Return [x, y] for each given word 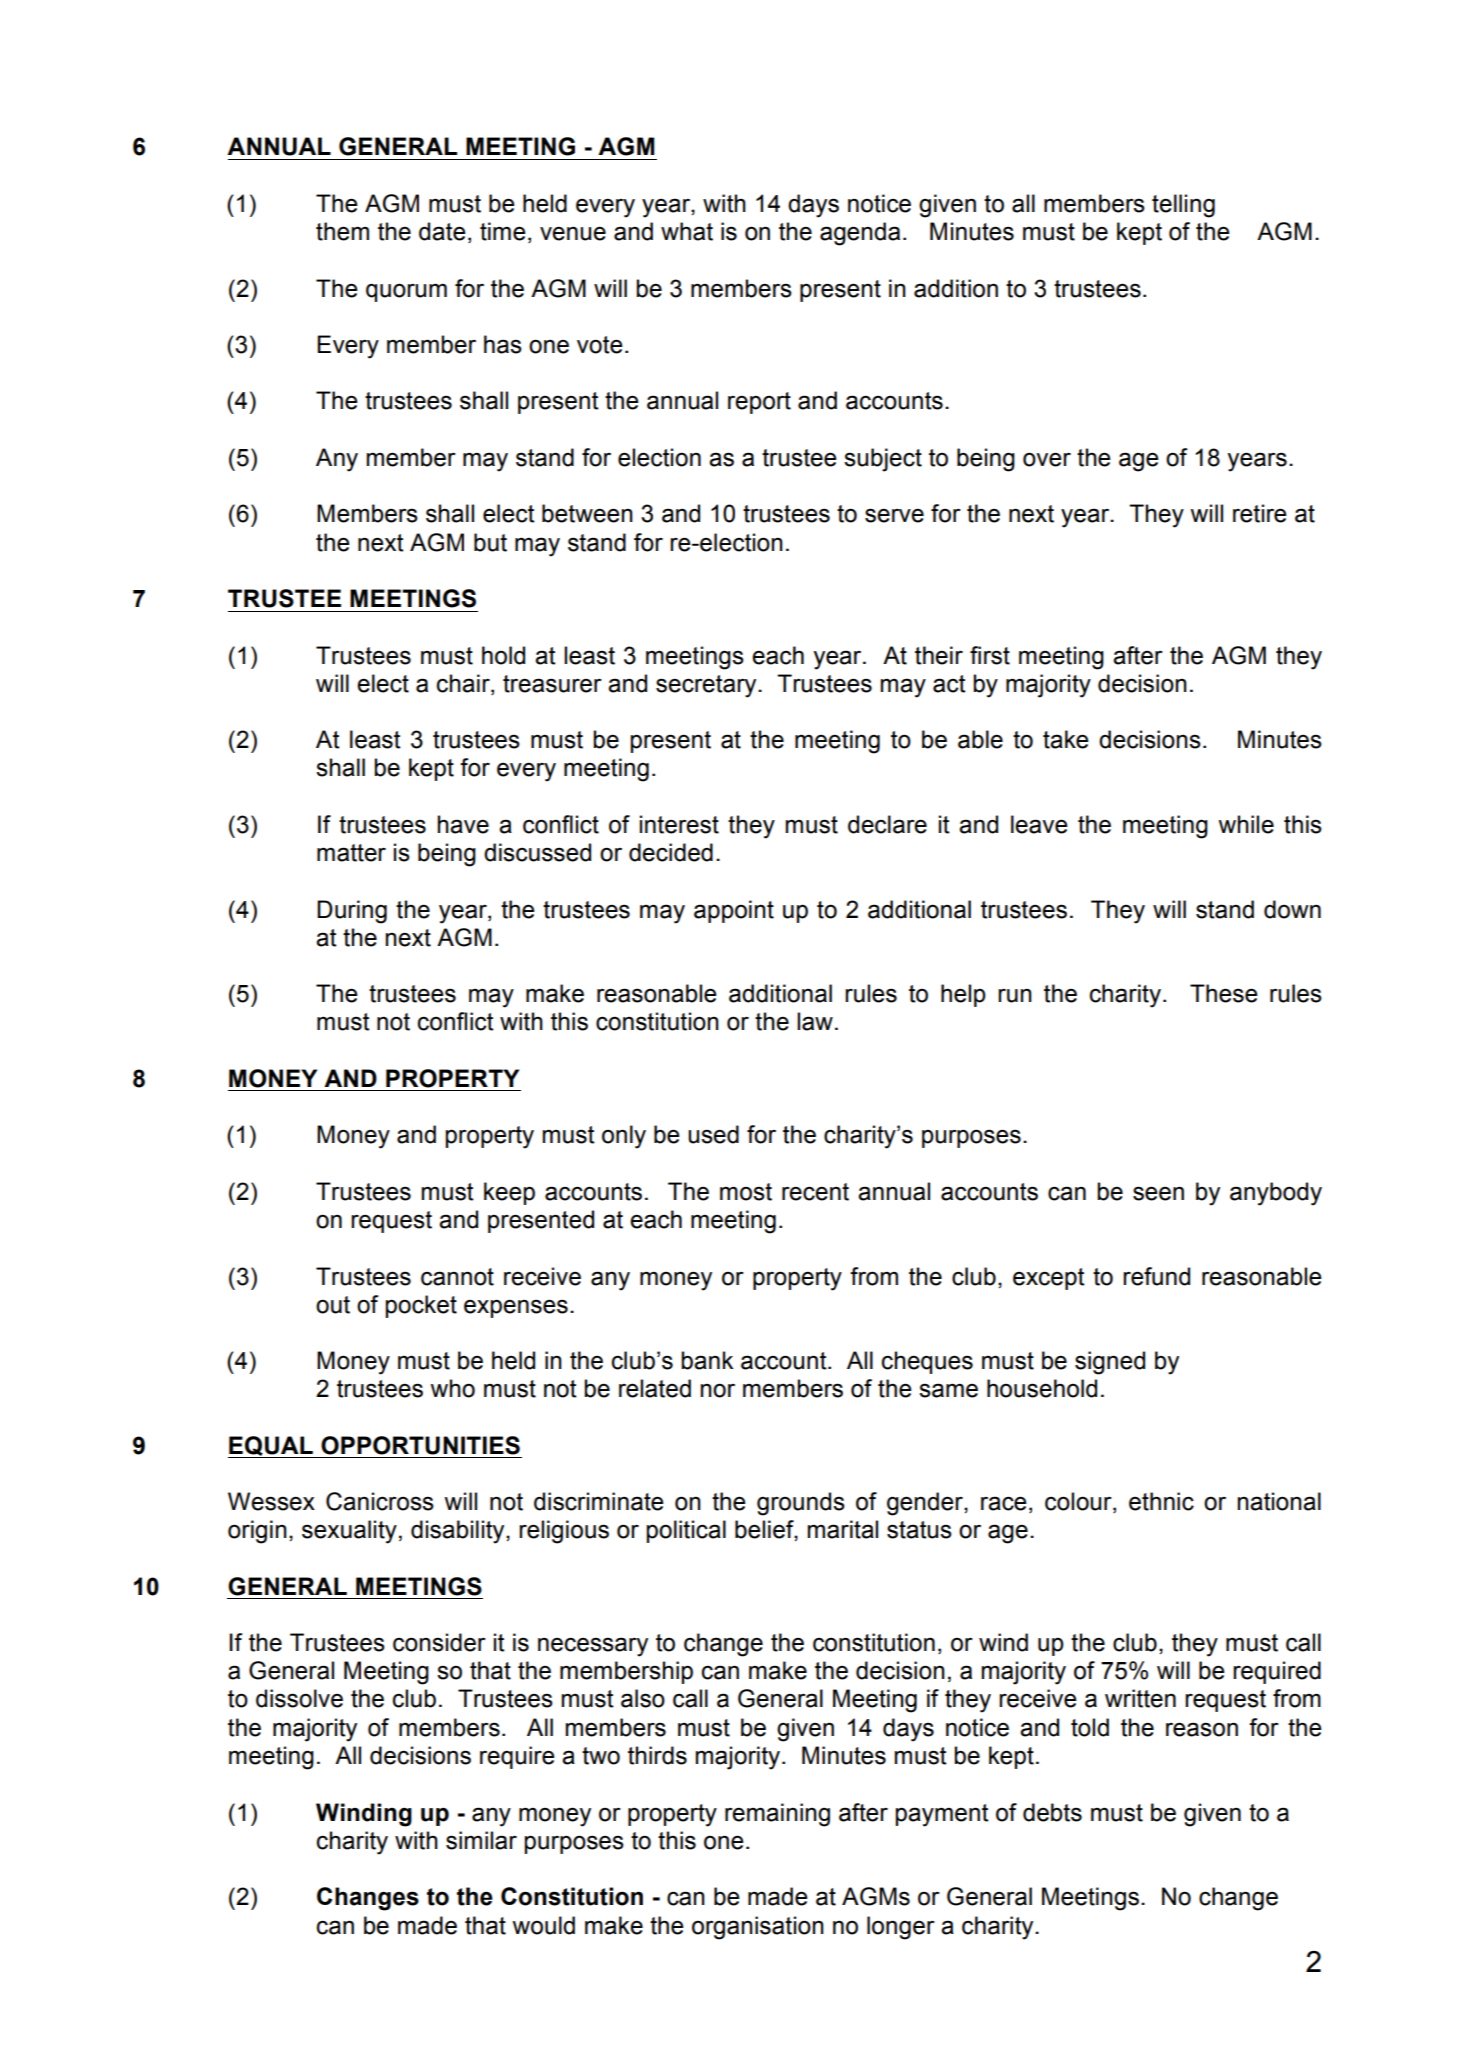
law [815, 1021]
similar [481, 1840]
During [352, 912]
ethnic [1161, 1501]
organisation [758, 1928]
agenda [860, 234]
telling [1183, 206]
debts [1052, 1812]
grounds [801, 1504]
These [1224, 993]
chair [464, 684]
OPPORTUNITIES [420, 1445]
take [1066, 739]
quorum [406, 292]
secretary [707, 686]
